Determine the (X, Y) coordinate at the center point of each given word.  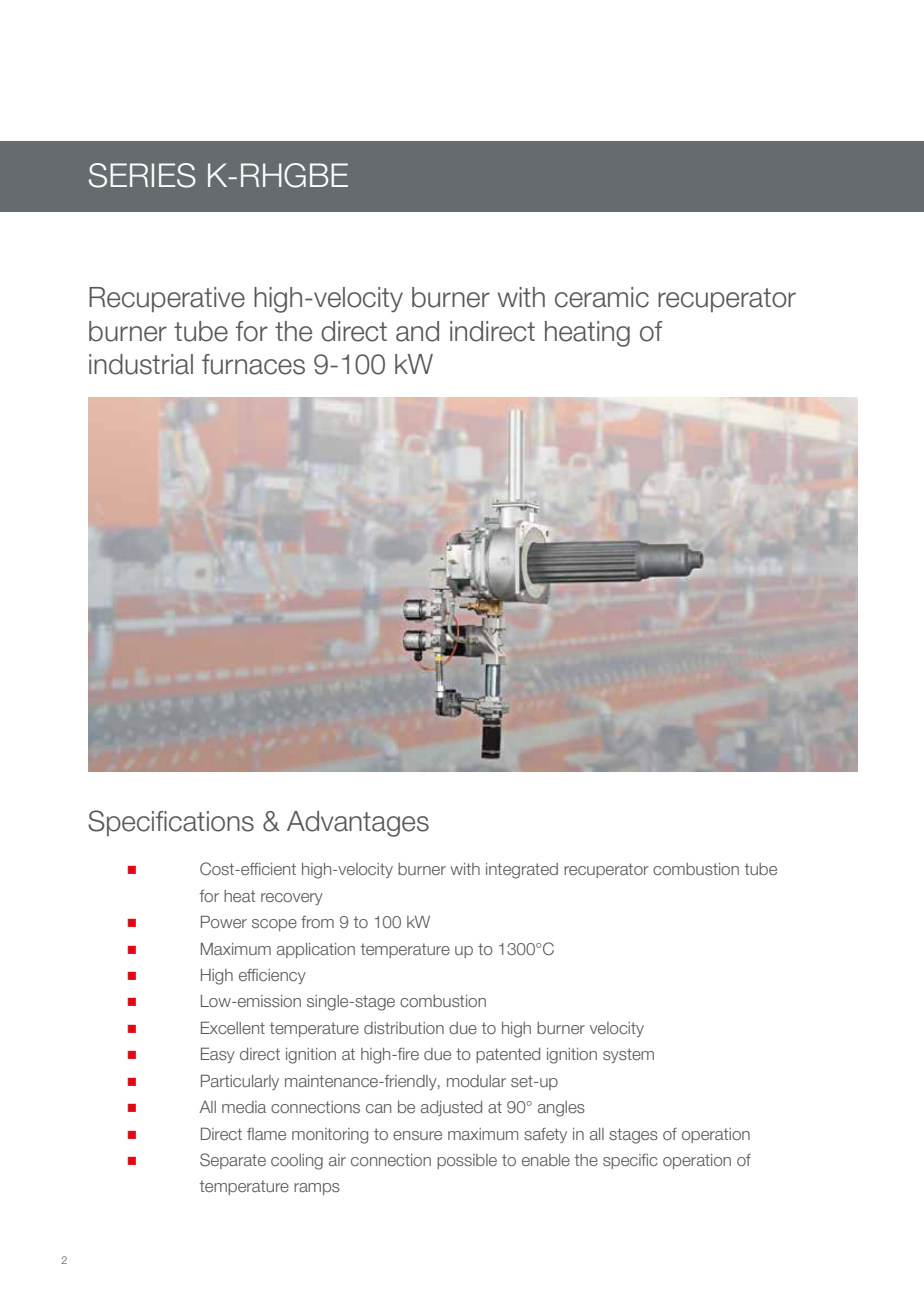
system (628, 1055)
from (317, 922)
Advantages (358, 824)
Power (224, 921)
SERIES (142, 175)
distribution (404, 1028)
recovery (292, 899)
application (316, 950)
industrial (141, 364)
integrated (522, 871)
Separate (233, 1161)
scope (274, 925)
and (417, 331)
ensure (417, 1135)
